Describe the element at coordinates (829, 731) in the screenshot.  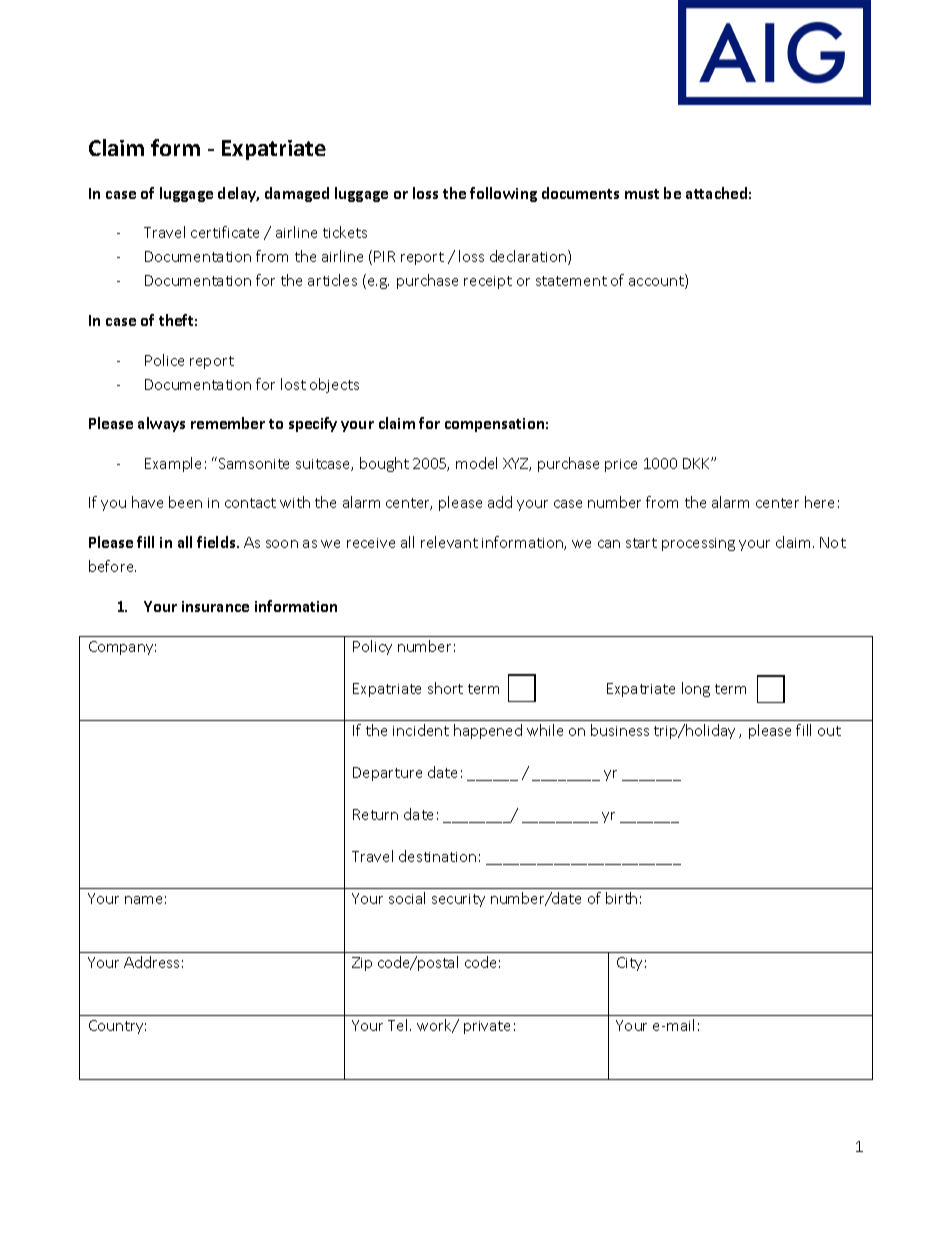
I see `out` at that location.
